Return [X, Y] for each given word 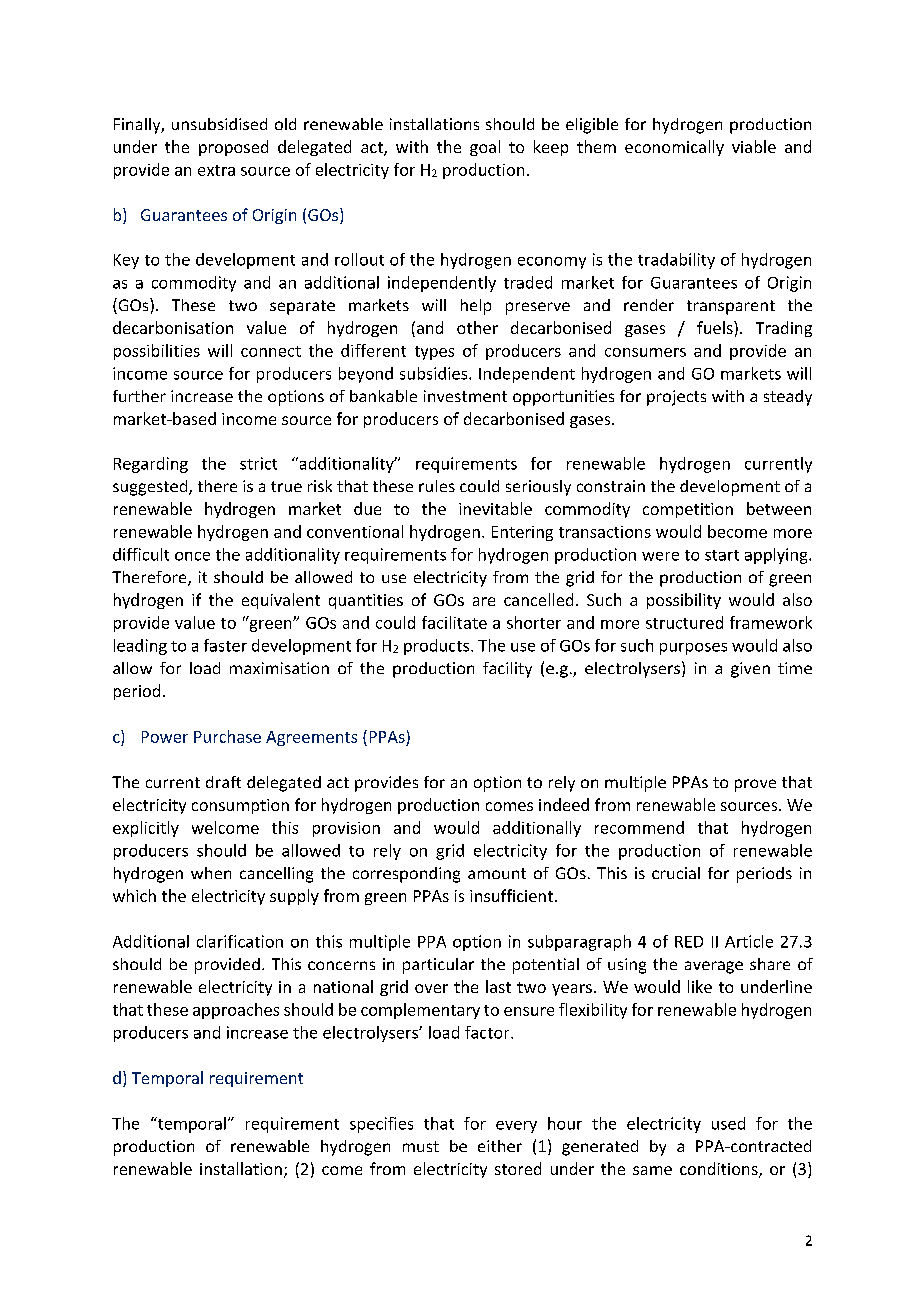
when [211, 873]
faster [225, 645]
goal [485, 148]
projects [676, 398]
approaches [236, 1011]
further [139, 396]
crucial [676, 873]
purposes [693, 649]
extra [216, 170]
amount [497, 873]
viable [754, 146]
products [436, 647]
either [500, 1146]
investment [465, 396]
